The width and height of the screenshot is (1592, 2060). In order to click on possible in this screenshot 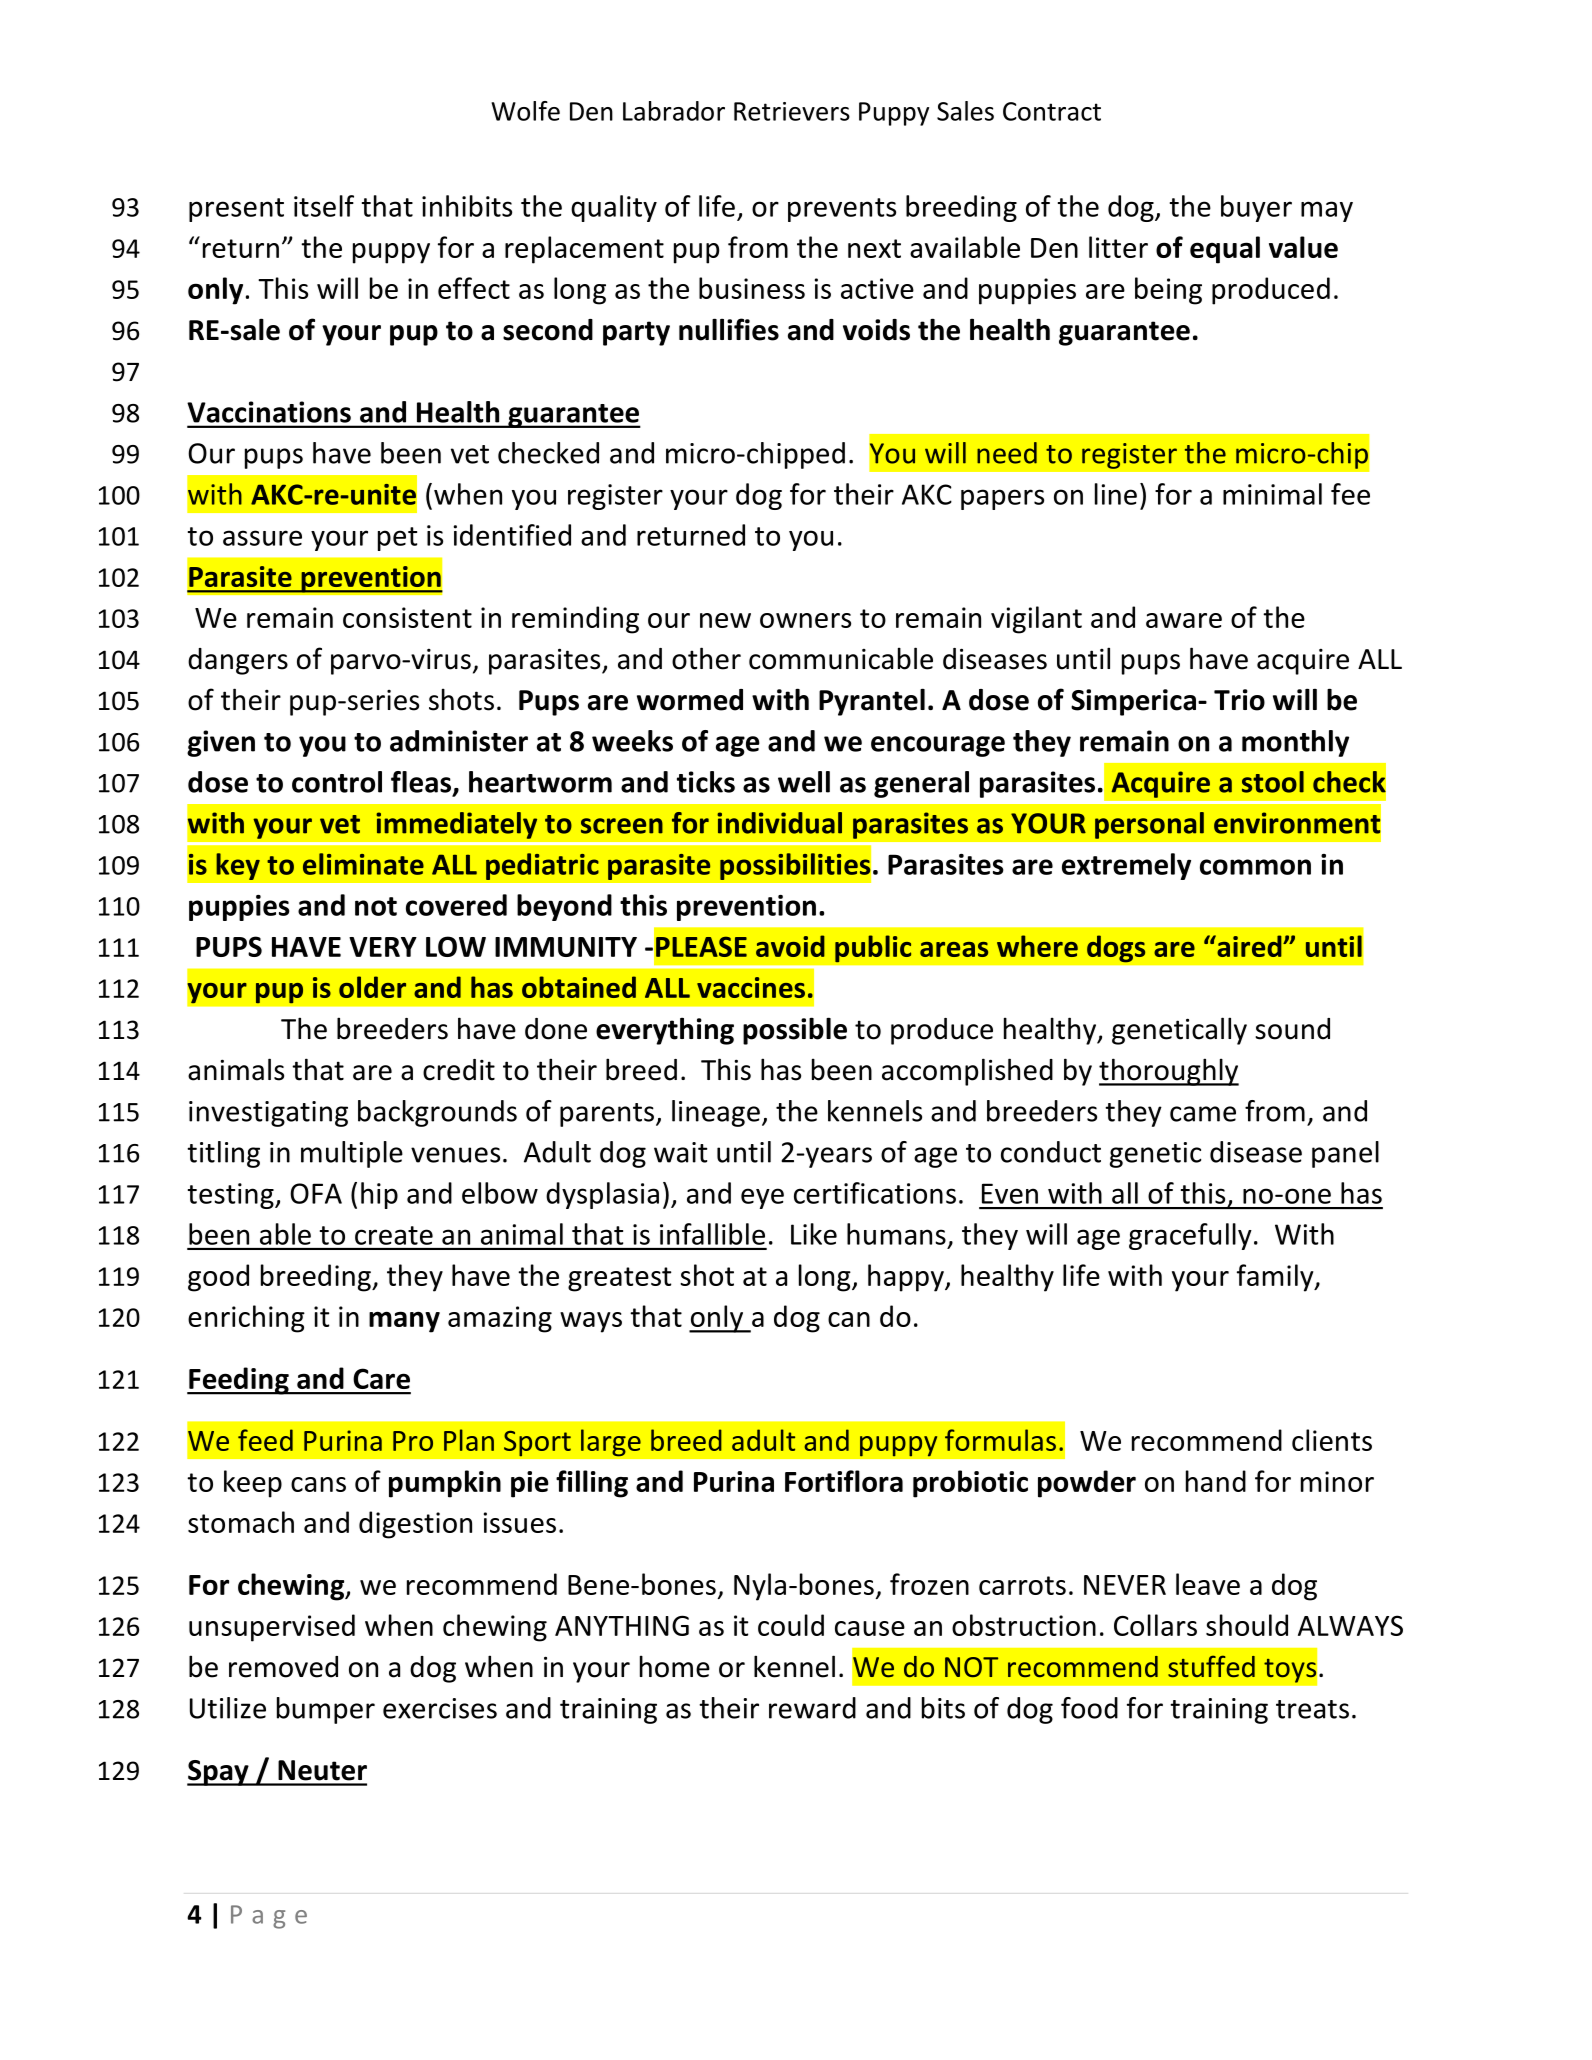, I will do `click(795, 1031)`.
